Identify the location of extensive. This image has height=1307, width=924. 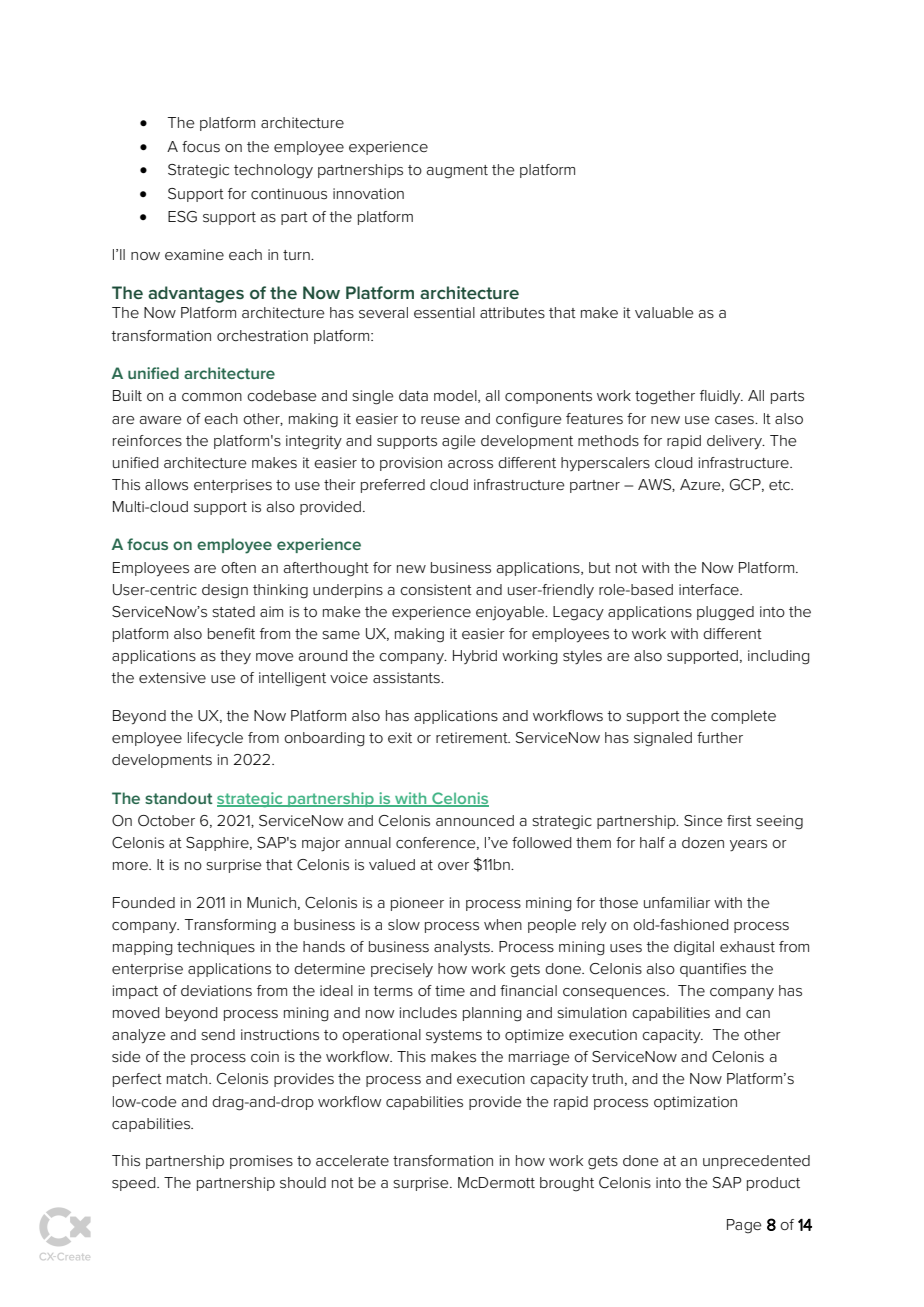
(172, 677).
